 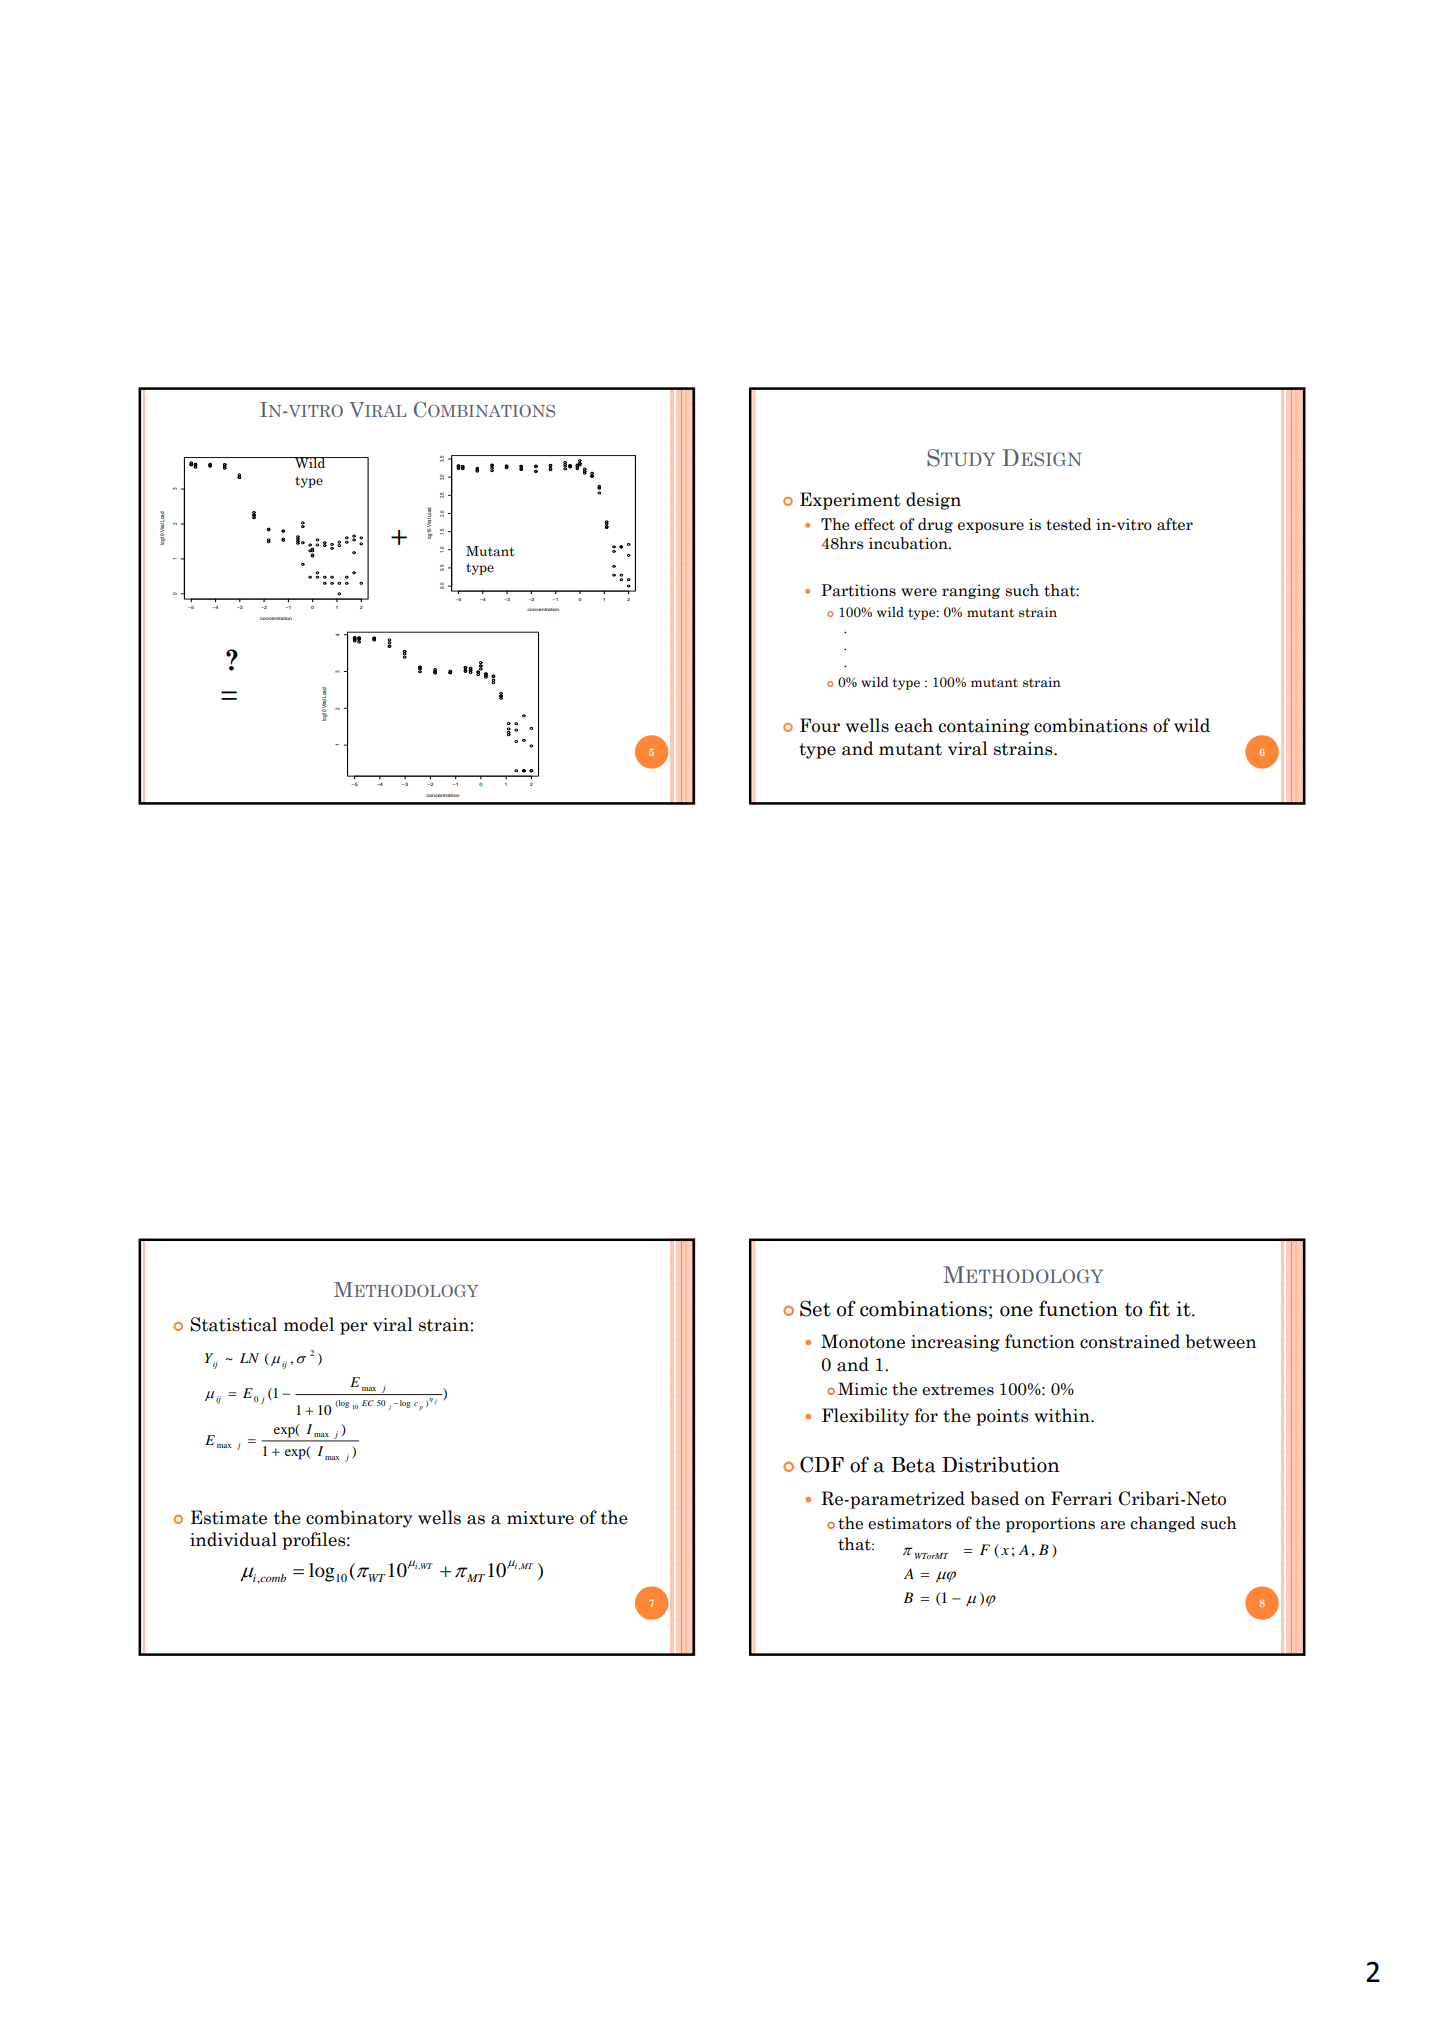 What do you see at coordinates (815, 1308) in the page?
I see `Set` at bounding box center [815, 1308].
